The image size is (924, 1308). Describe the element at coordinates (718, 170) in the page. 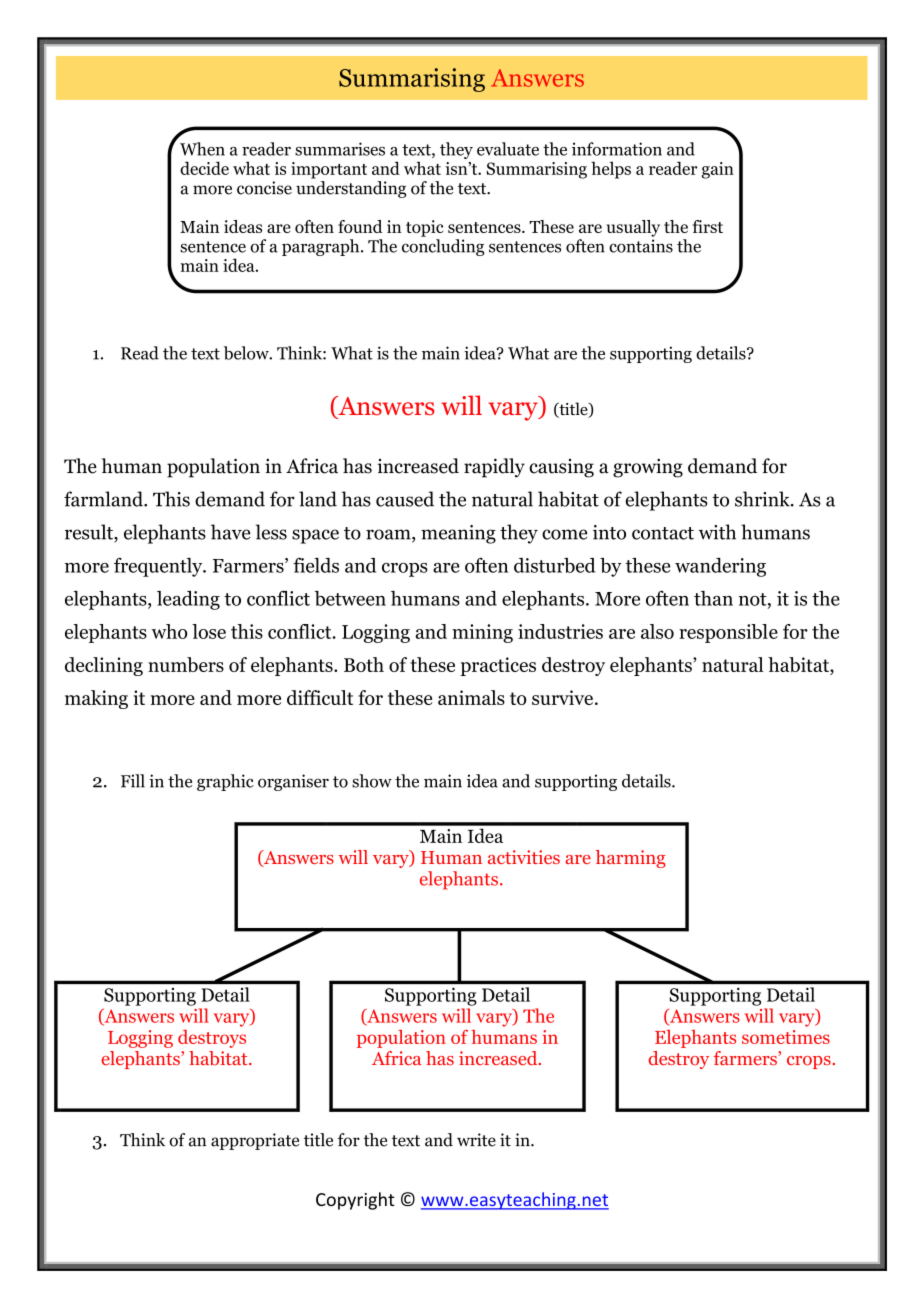

I see `gain` at that location.
